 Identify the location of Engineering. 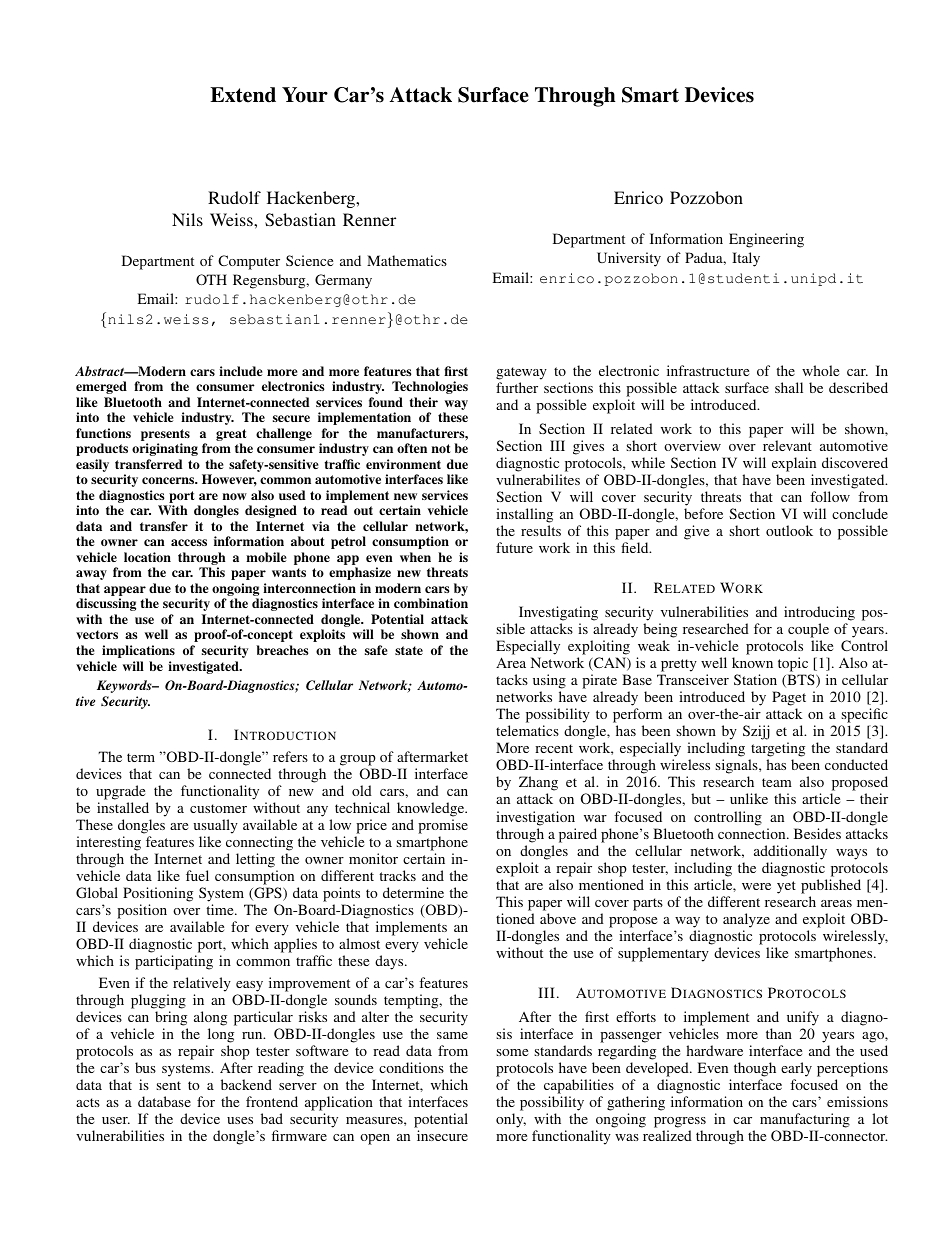
(766, 240).
